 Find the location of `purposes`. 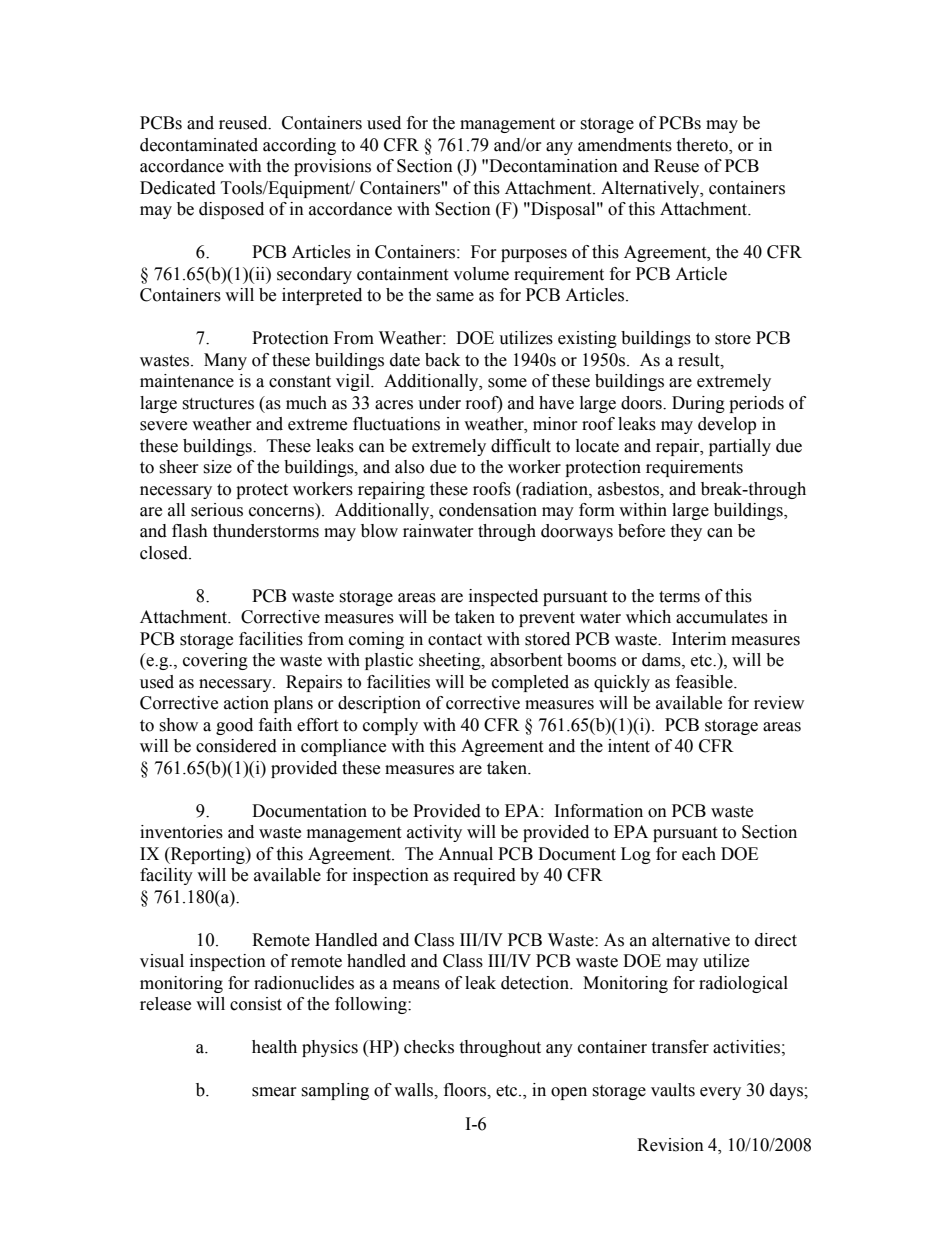

purposes is located at coordinates (534, 255).
